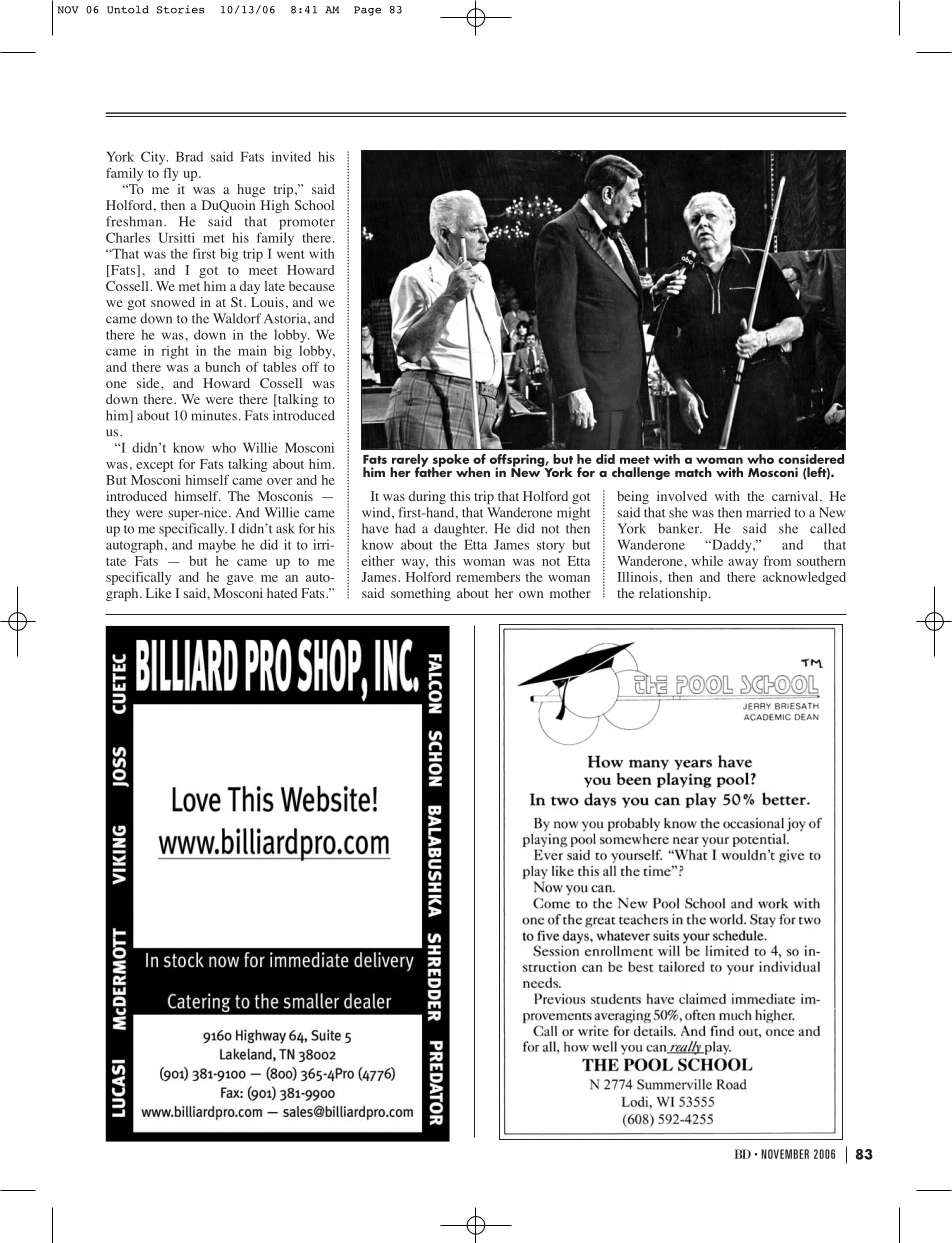 This document has width=952, height=1243. Describe the element at coordinates (693, 472) in the document. I see `match` at that location.
